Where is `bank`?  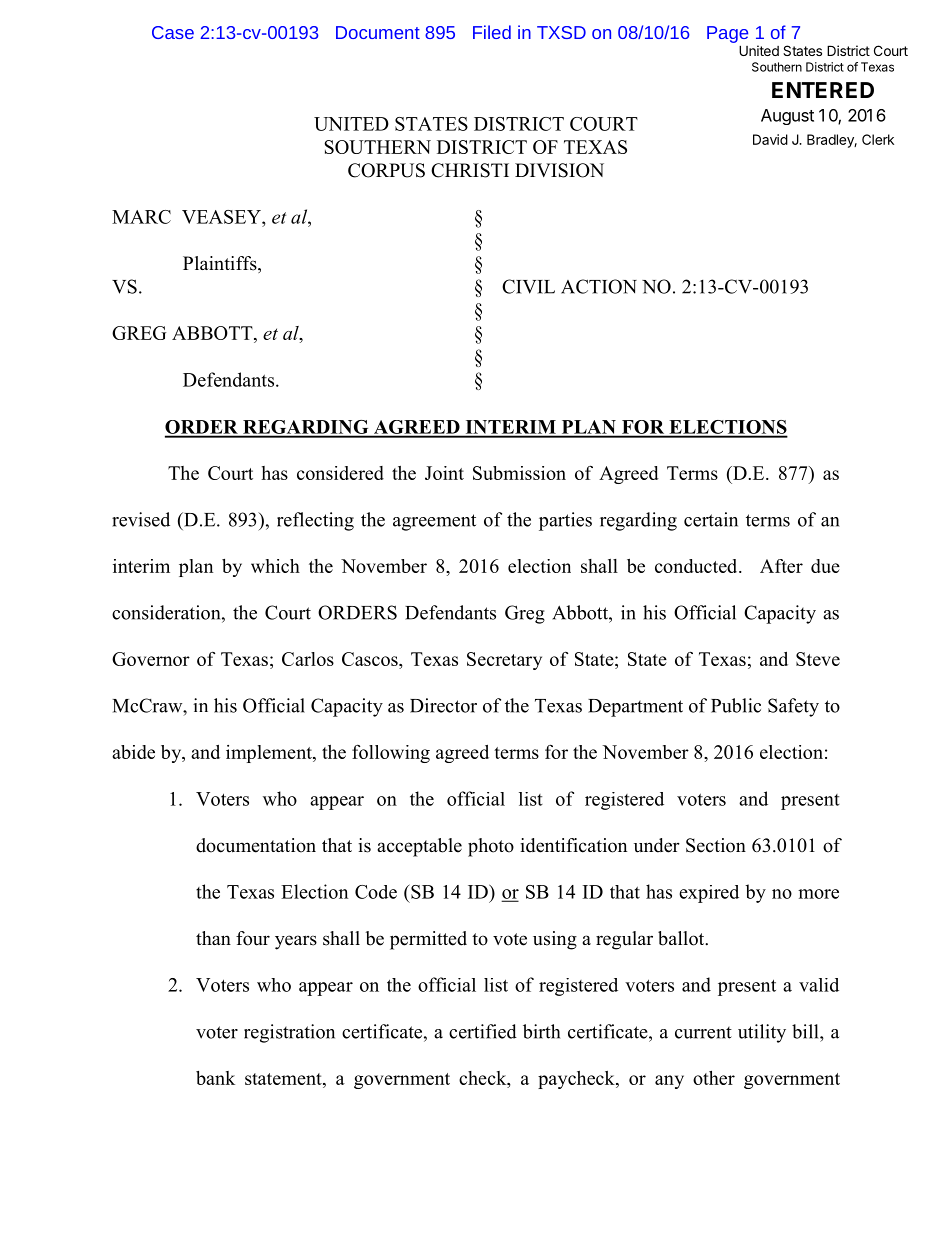
bank is located at coordinates (215, 1078).
